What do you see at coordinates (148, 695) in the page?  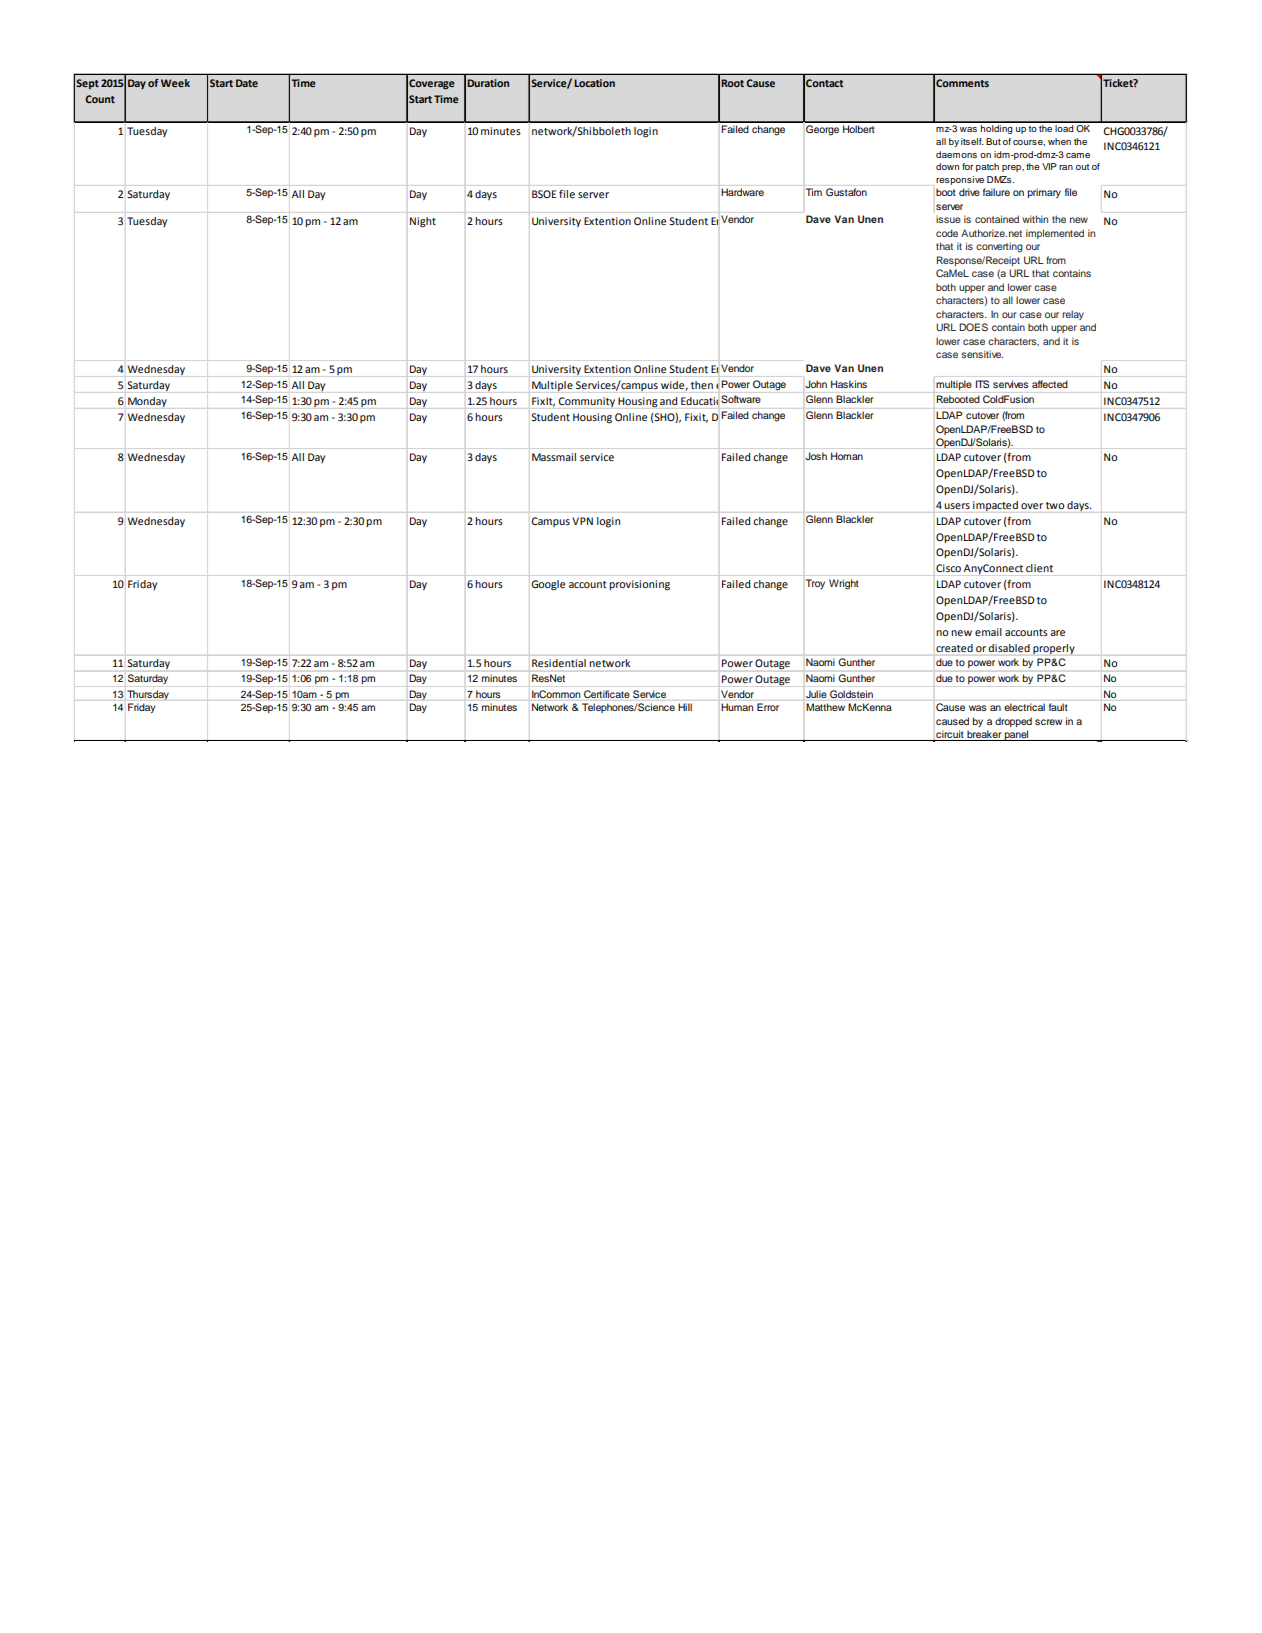 I see `Thursday` at bounding box center [148, 695].
